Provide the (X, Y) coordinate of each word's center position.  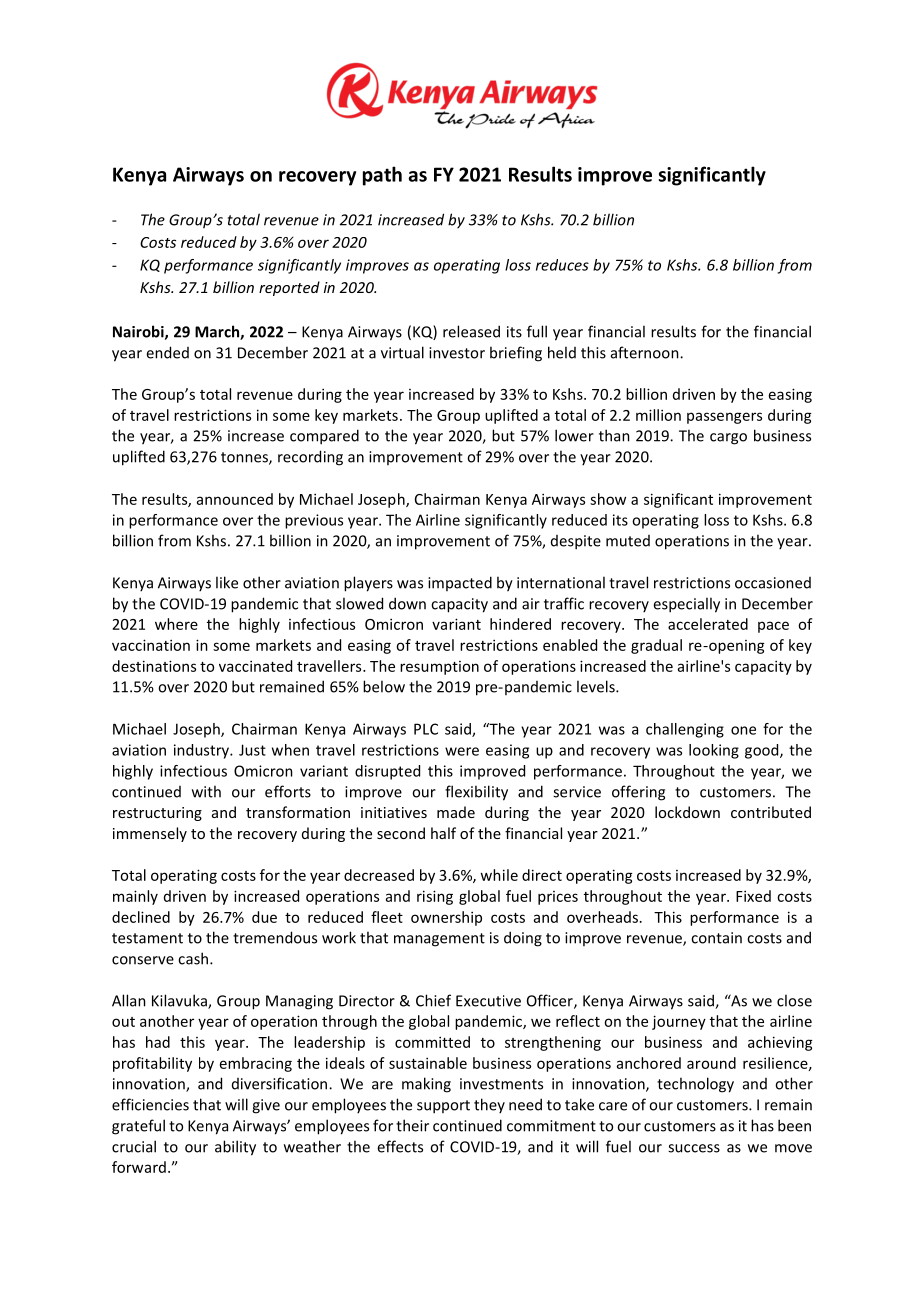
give (266, 1106)
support (443, 1107)
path (382, 176)
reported (289, 288)
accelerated (708, 624)
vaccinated (255, 666)
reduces (562, 265)
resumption (439, 668)
